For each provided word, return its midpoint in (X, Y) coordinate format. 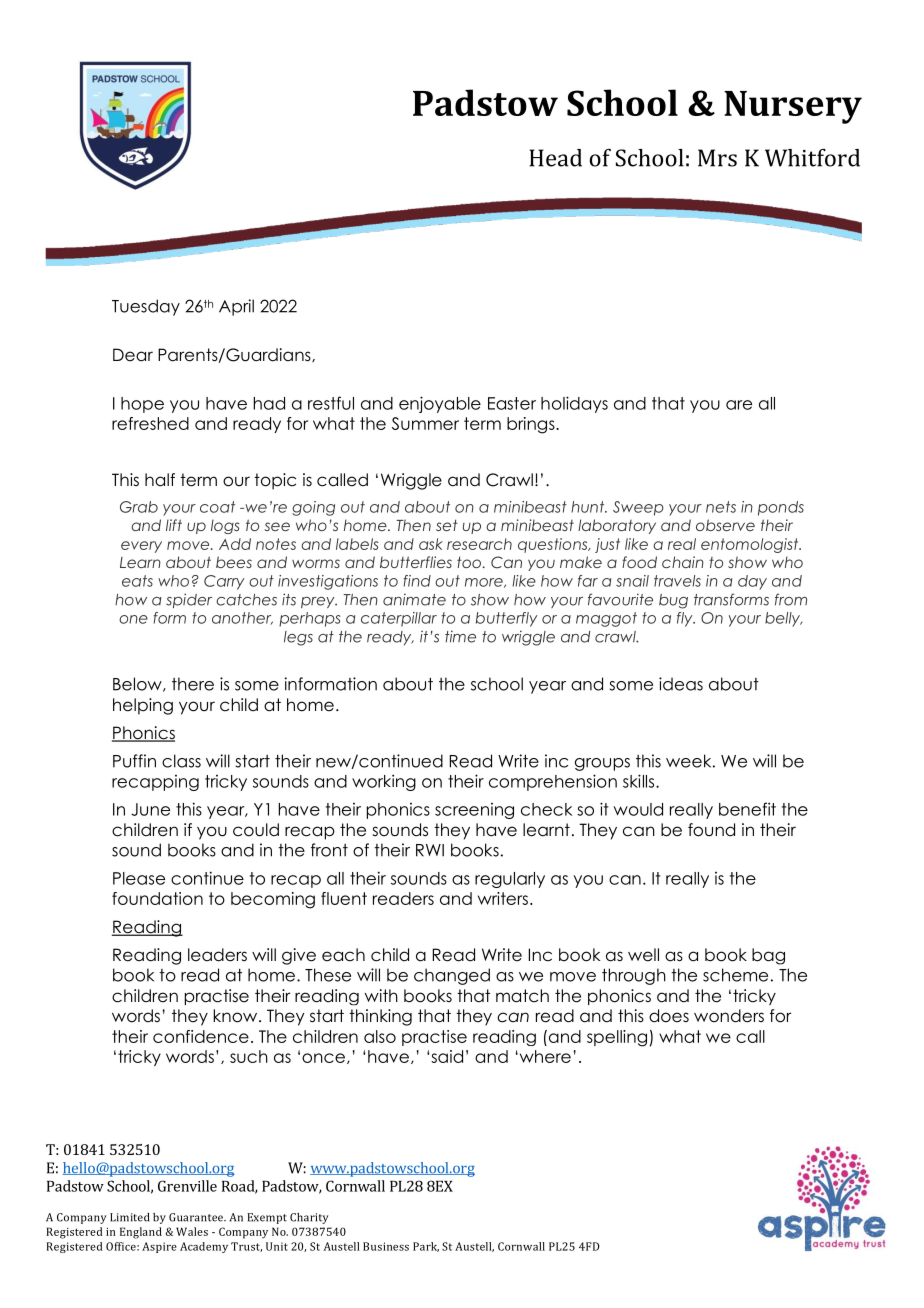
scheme (735, 975)
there (193, 684)
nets (721, 507)
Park (426, 1247)
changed (452, 976)
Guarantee (197, 1217)
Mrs (717, 158)
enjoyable (440, 404)
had (269, 403)
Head (555, 158)
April (236, 307)
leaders (217, 955)
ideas (681, 684)
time (460, 636)
